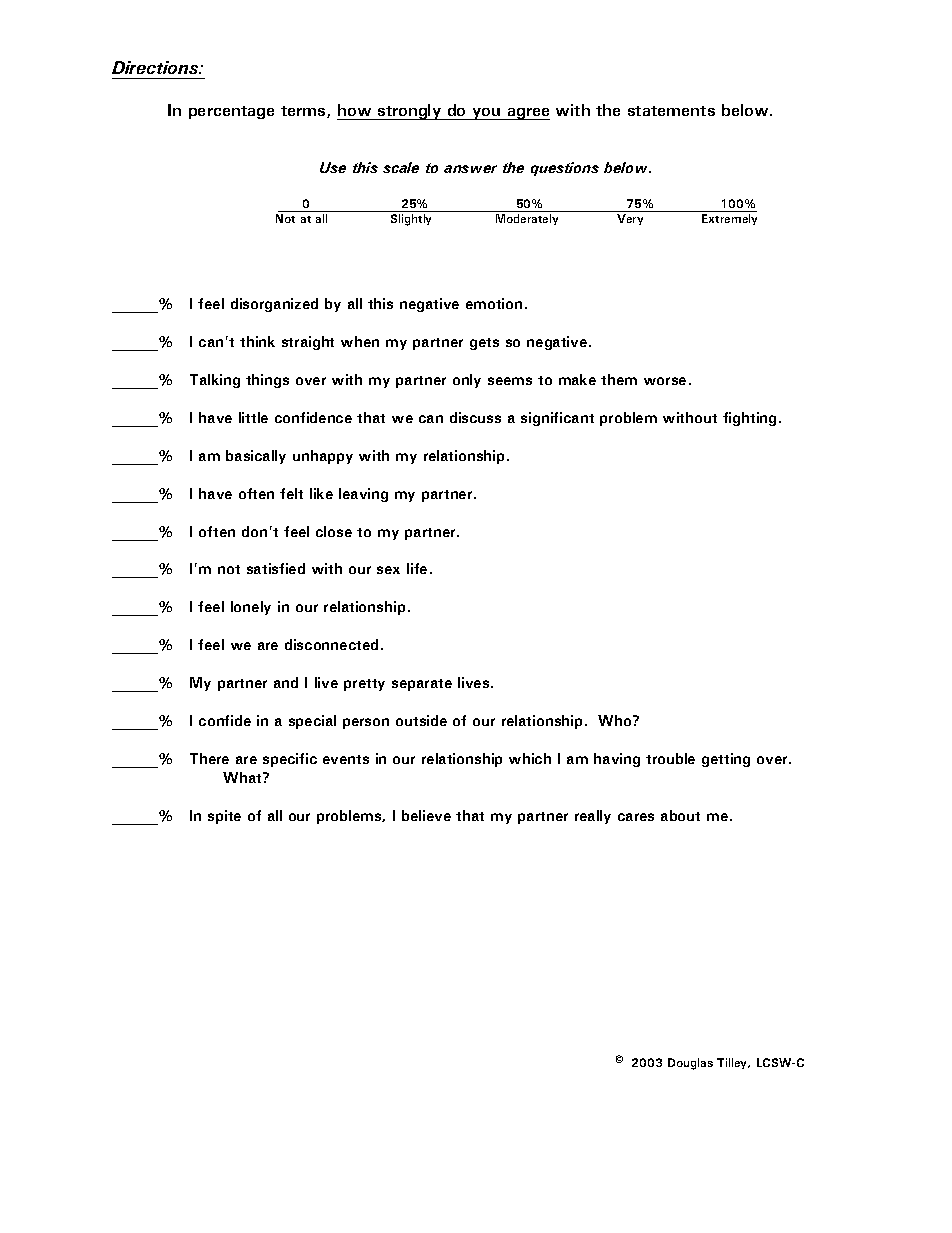  What do you see at coordinates (665, 381) in the image?
I see `worse` at bounding box center [665, 381].
